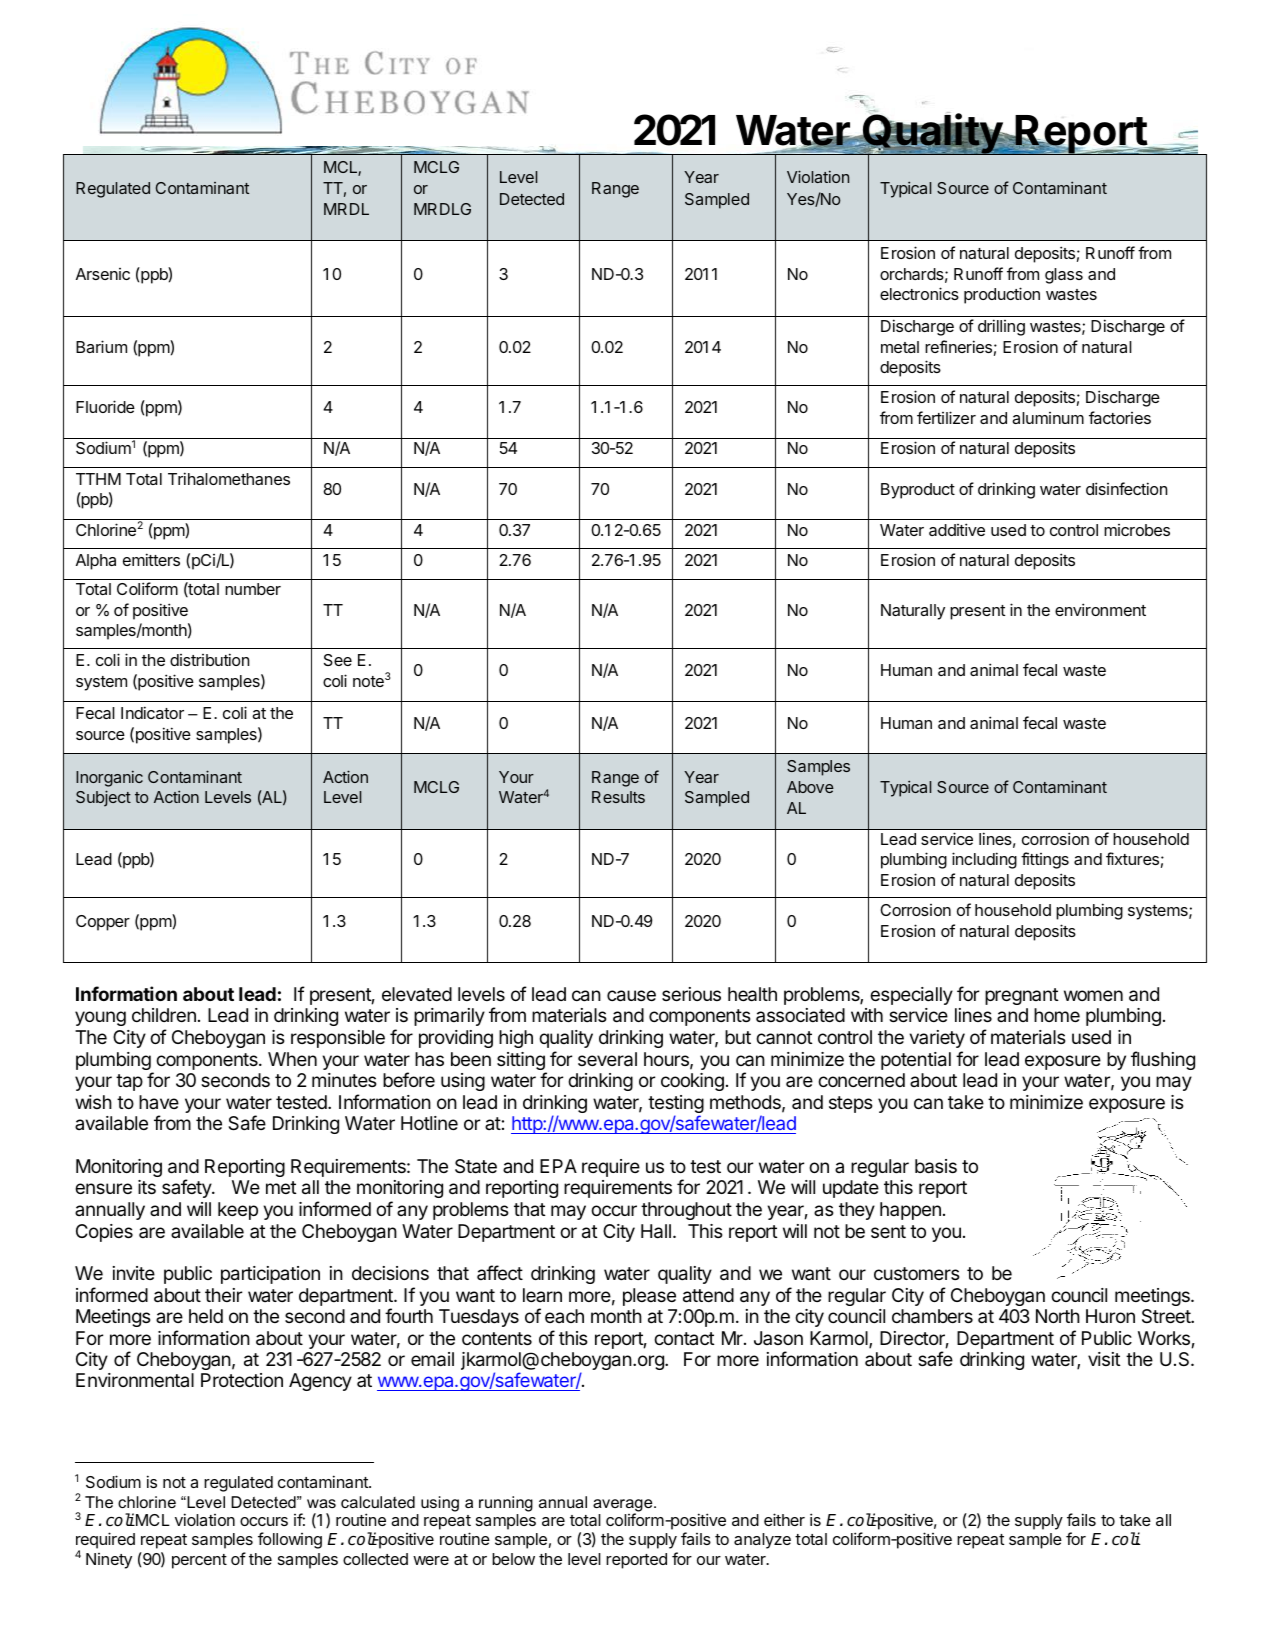 Image resolution: width=1270 pixels, height=1643 pixels. Describe the element at coordinates (338, 660) in the page. I see `See` at that location.
